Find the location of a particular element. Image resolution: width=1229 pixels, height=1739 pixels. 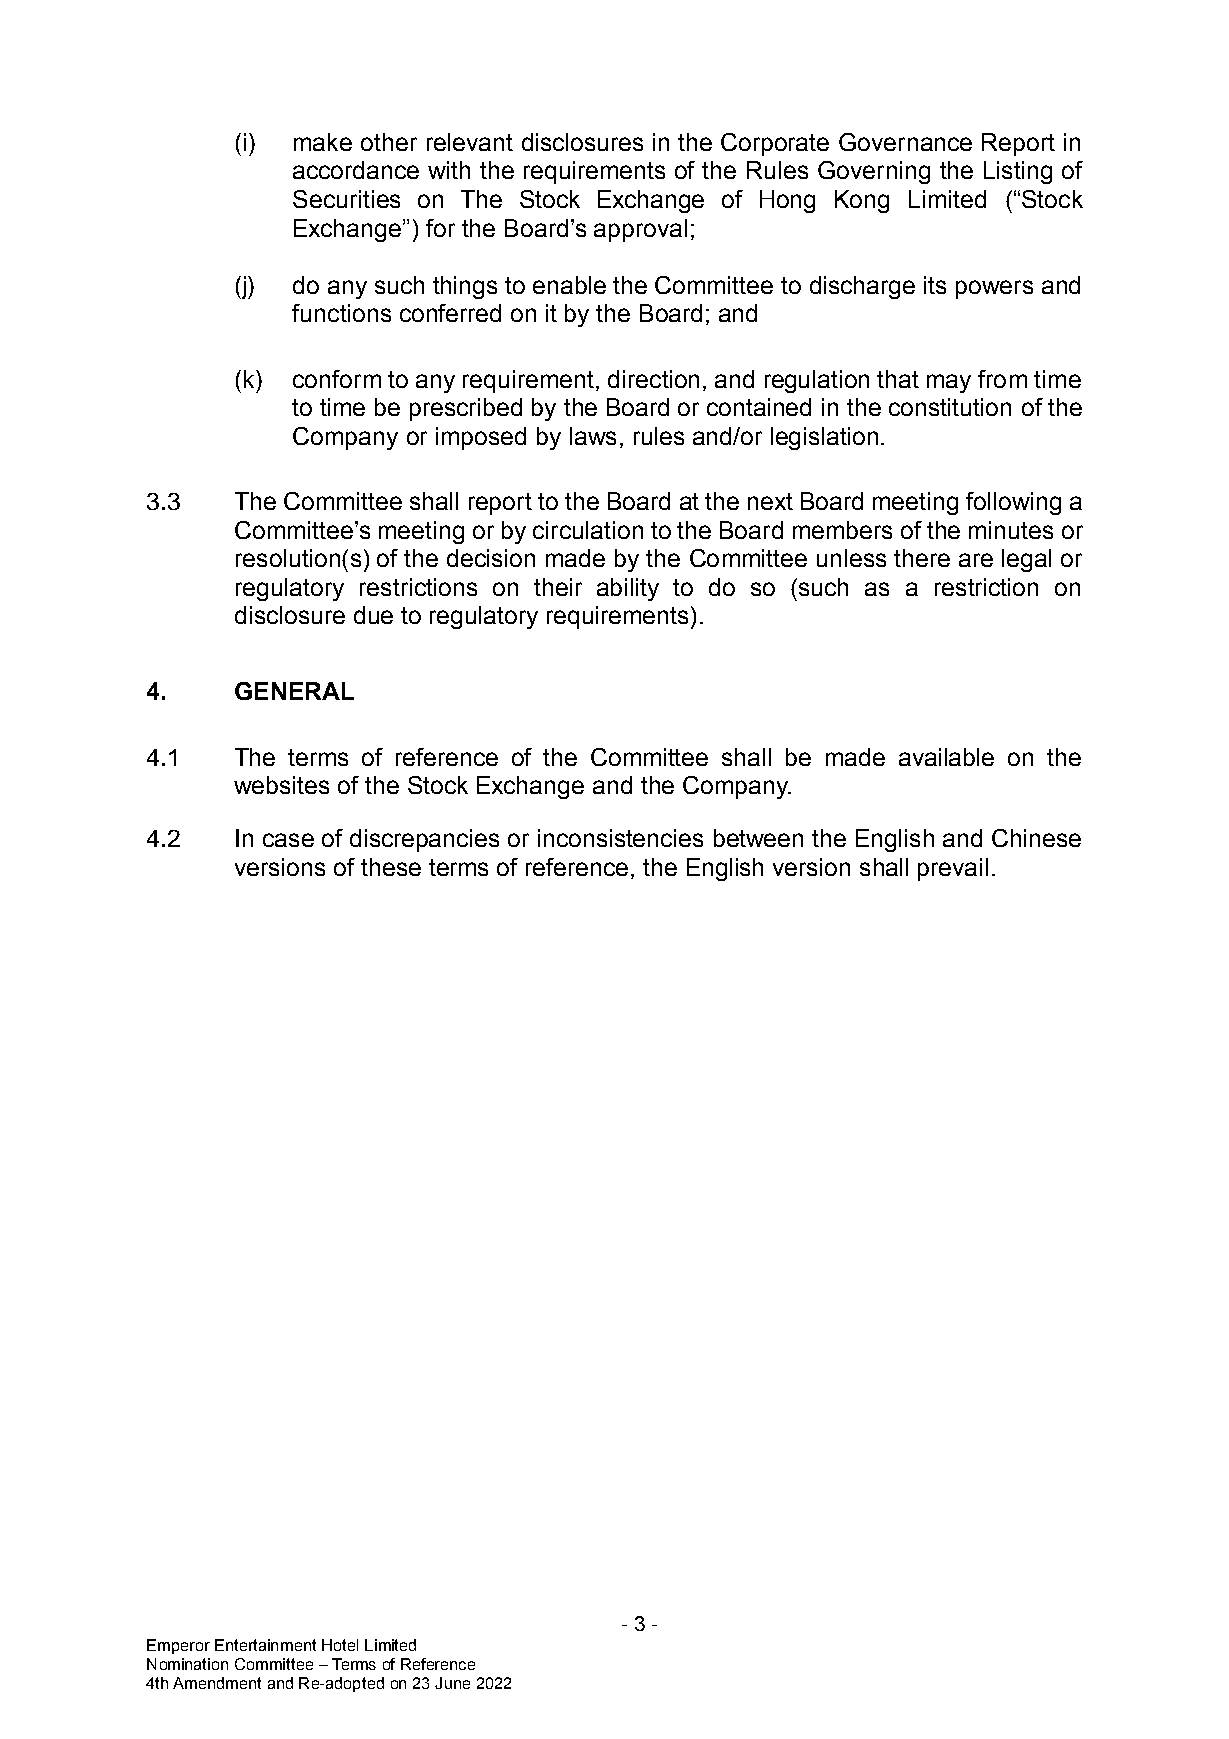

Governance is located at coordinates (905, 142).
